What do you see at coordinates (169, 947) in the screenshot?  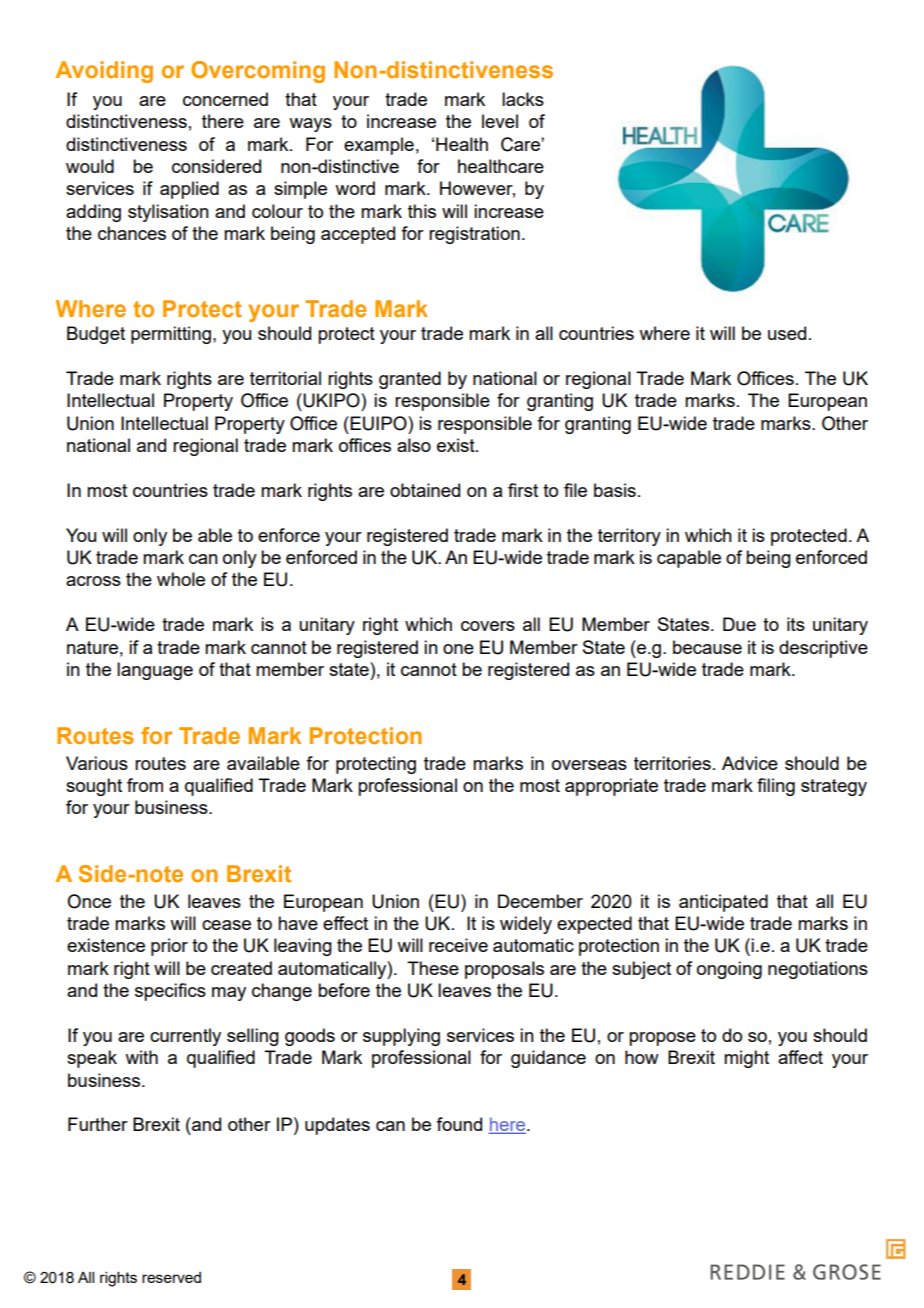 I see `prior` at bounding box center [169, 947].
